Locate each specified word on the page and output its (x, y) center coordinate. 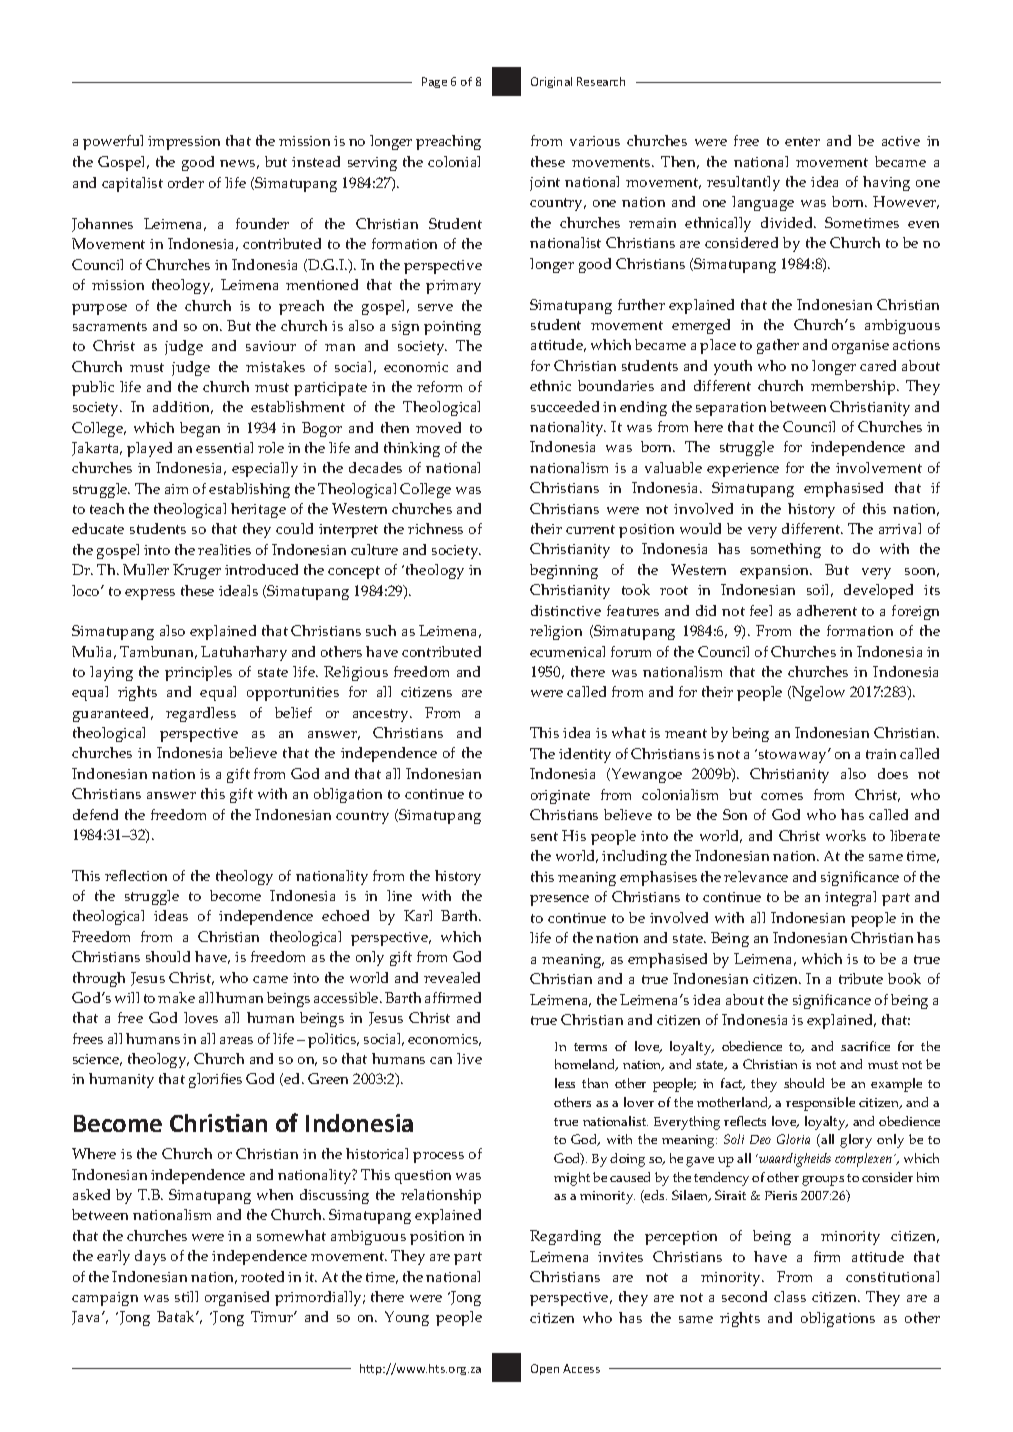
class (790, 1296)
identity (585, 755)
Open (545, 1369)
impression (184, 143)
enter (802, 141)
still (186, 1296)
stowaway (792, 756)
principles (198, 673)
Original (551, 82)
